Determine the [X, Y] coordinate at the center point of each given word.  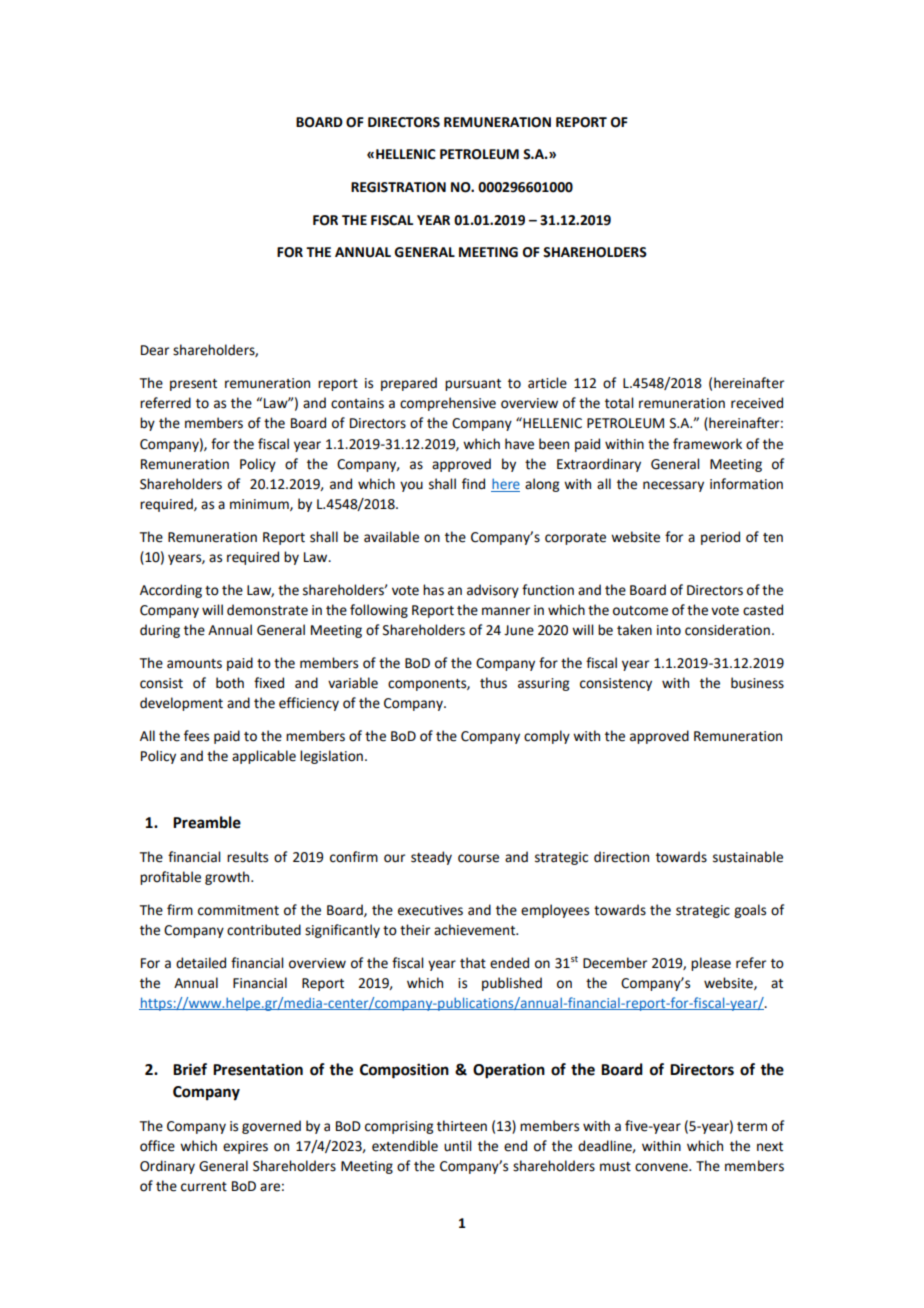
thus [493, 683]
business [757, 683]
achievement [476, 930]
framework [707, 444]
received [757, 403]
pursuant [473, 385]
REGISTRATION [398, 187]
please [711, 964]
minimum [260, 505]
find [473, 484]
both [230, 683]
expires [245, 1147]
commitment [238, 910]
